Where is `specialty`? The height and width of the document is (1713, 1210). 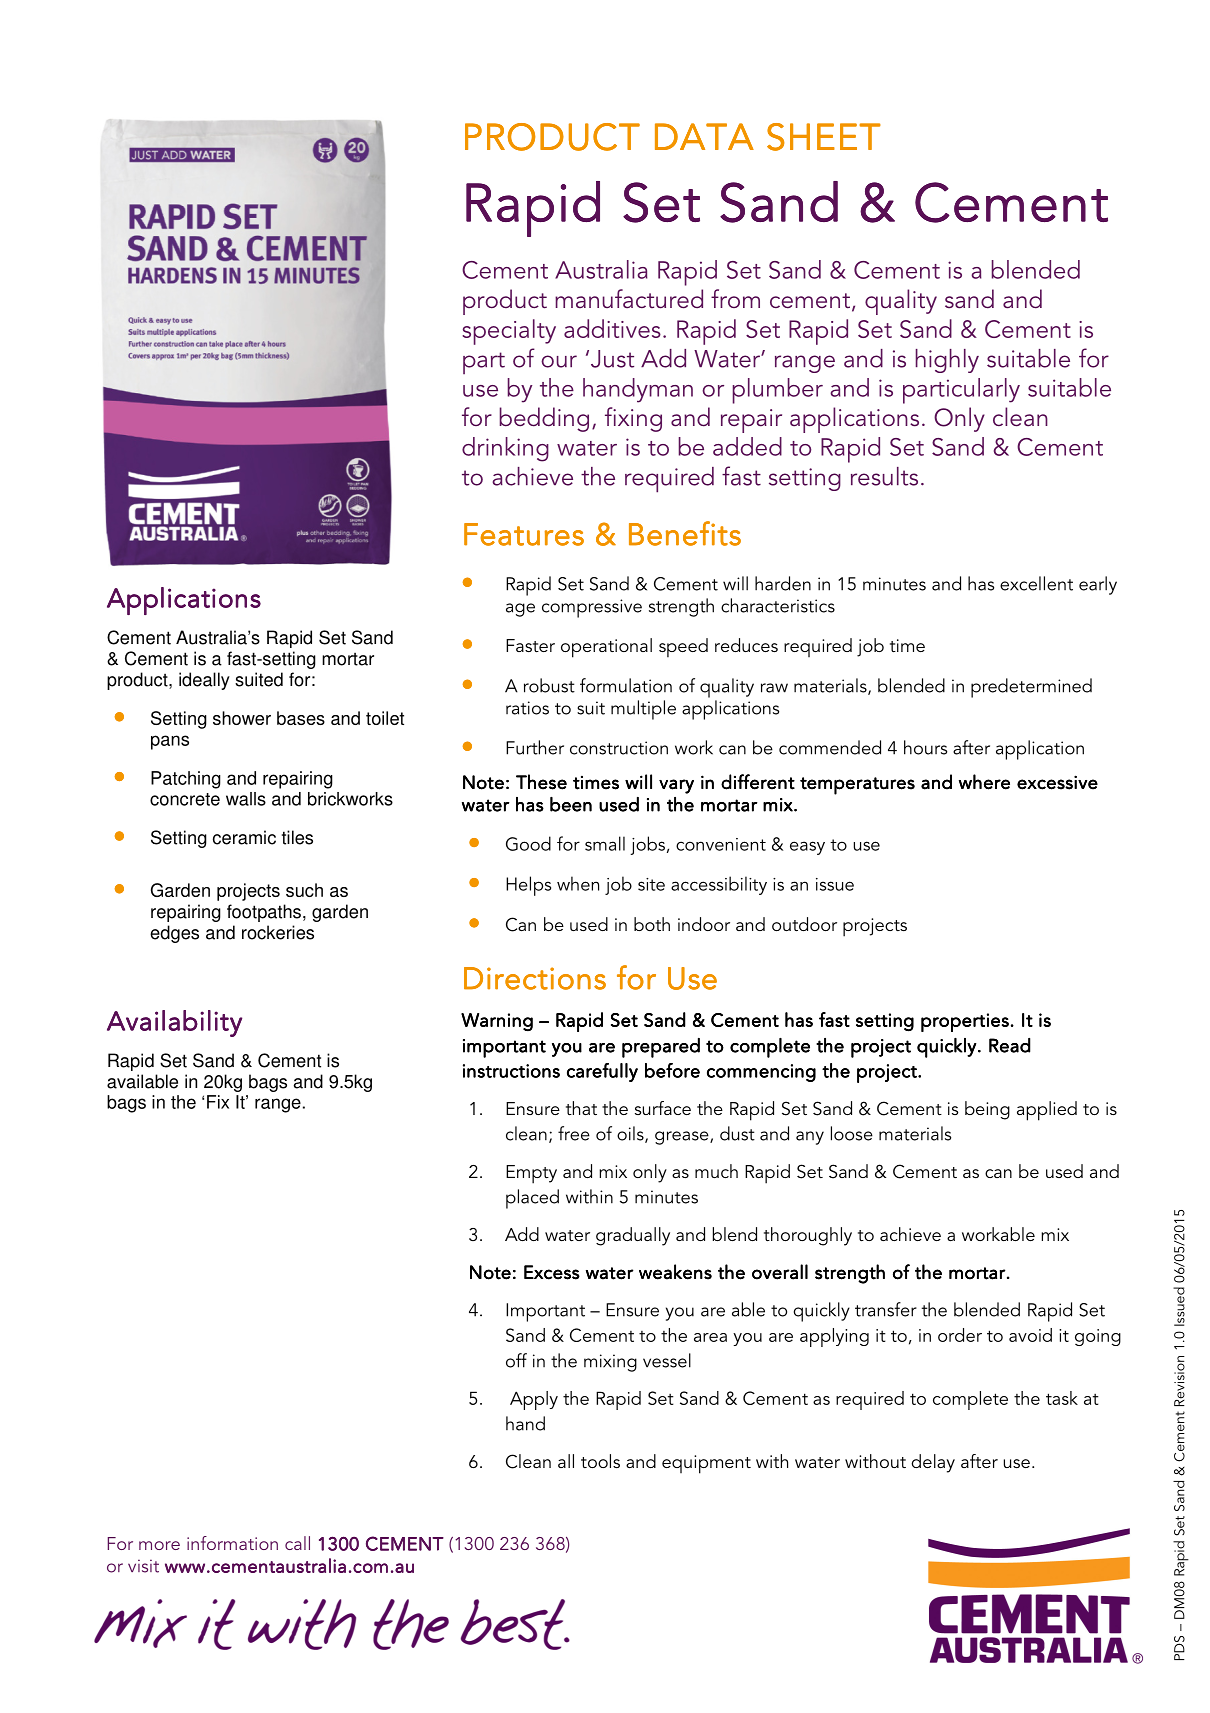
specialty is located at coordinates (509, 332).
